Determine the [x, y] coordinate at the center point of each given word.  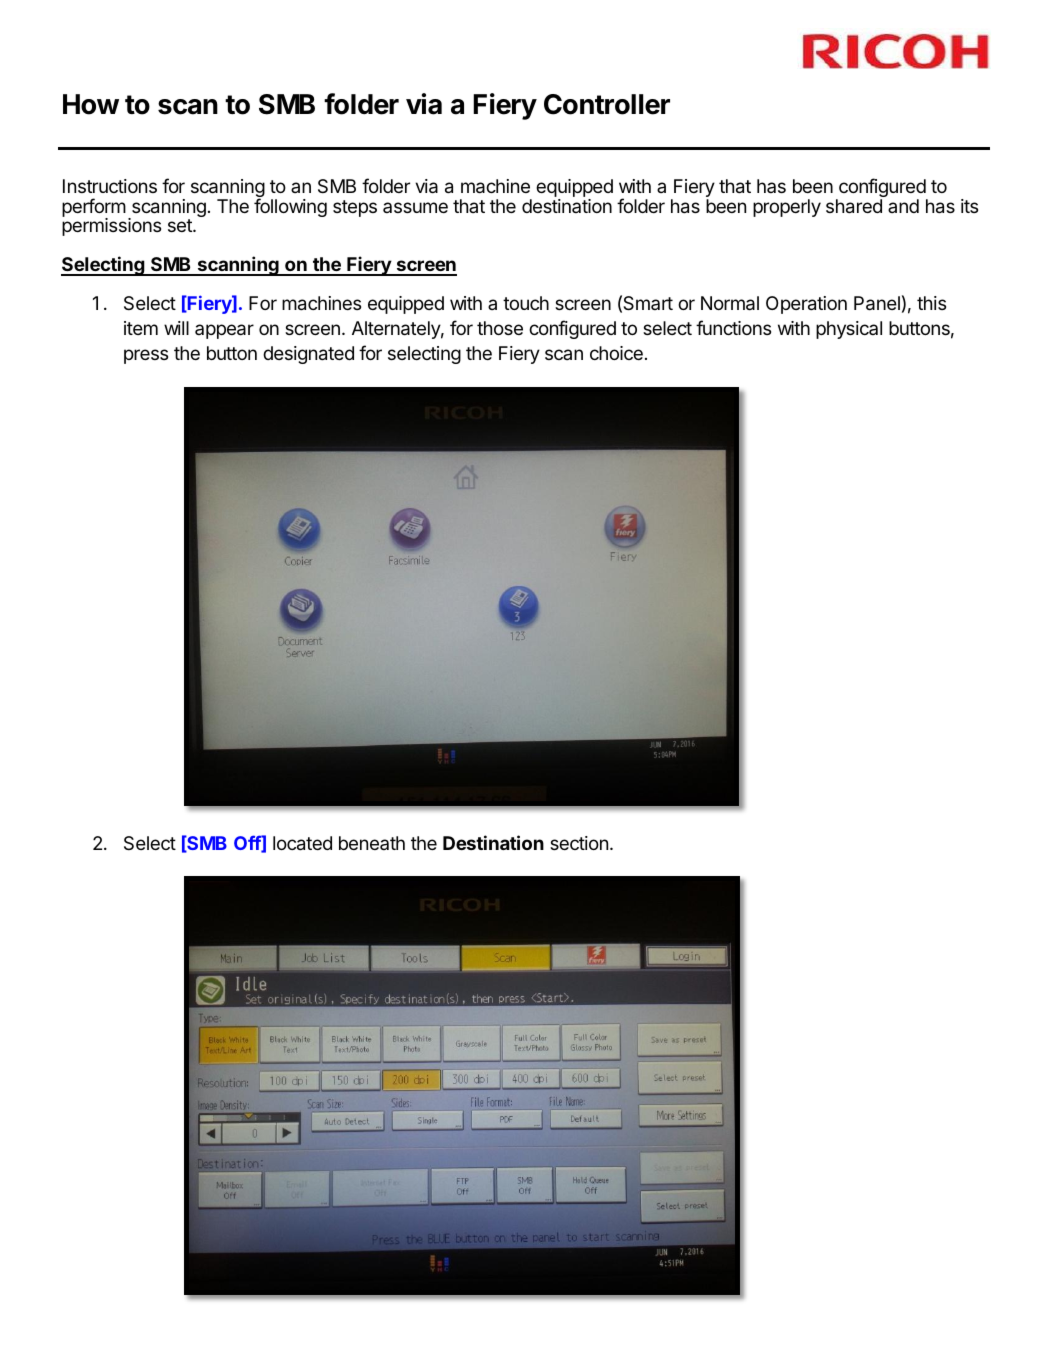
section [579, 843]
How [91, 104]
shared [854, 206]
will [176, 328]
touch [526, 303]
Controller [607, 104]
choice [616, 353]
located [302, 843]
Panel [877, 303]
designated [308, 355]
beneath [372, 843]
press [146, 356]
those [500, 328]
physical [849, 330]
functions [733, 327]
